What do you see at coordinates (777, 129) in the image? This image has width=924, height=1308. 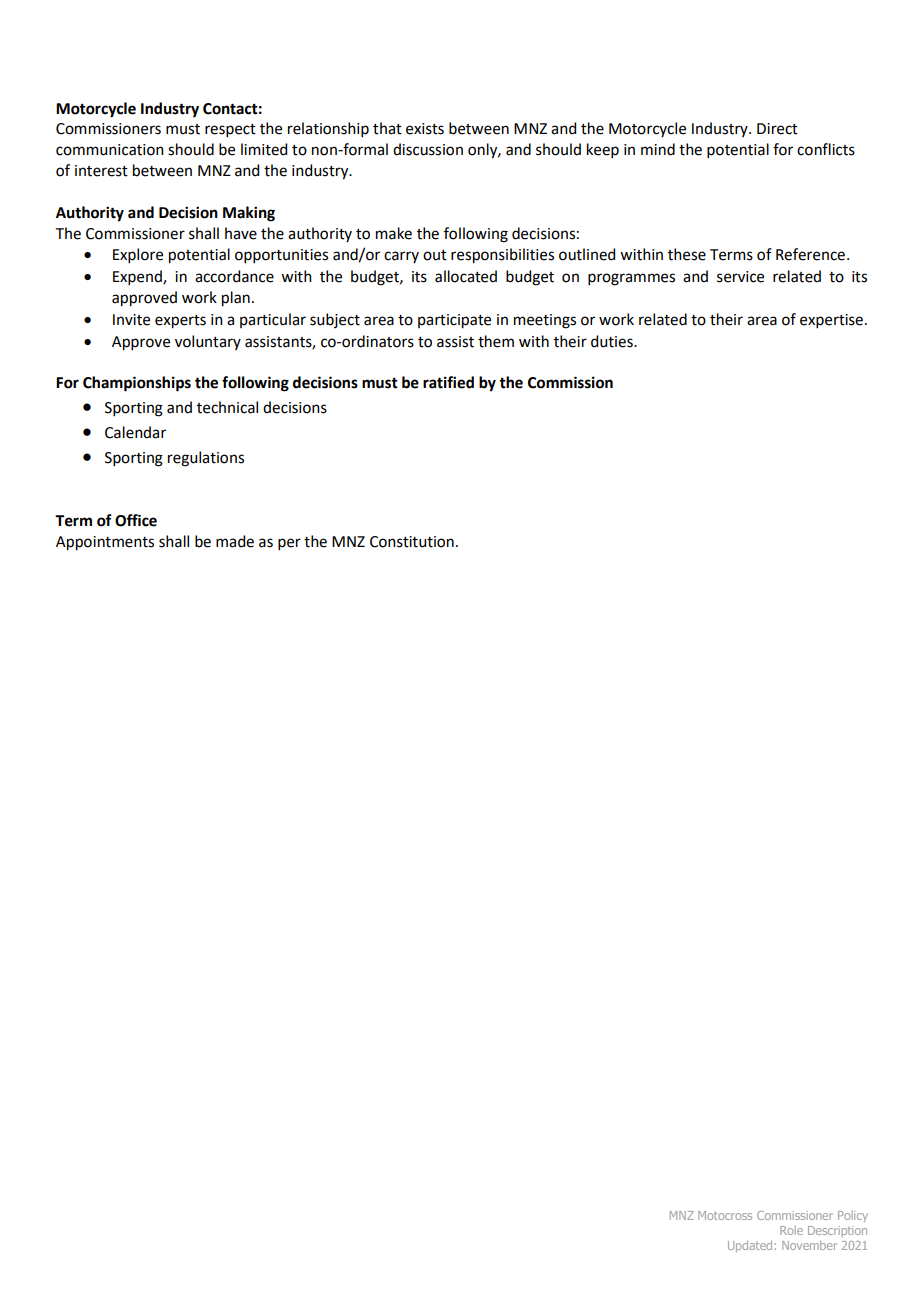 I see `Direct` at bounding box center [777, 129].
